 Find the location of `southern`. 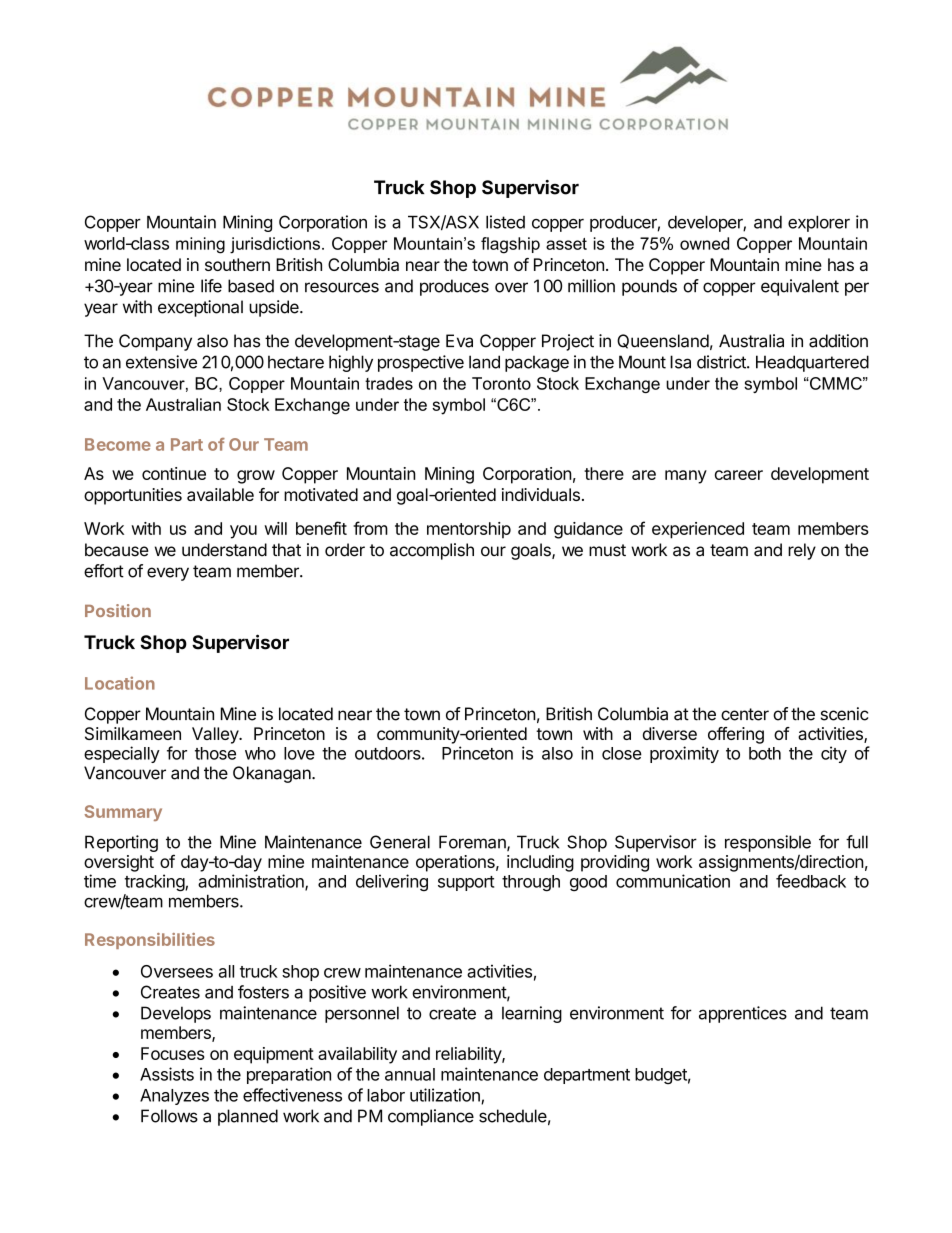

southern is located at coordinates (237, 264).
